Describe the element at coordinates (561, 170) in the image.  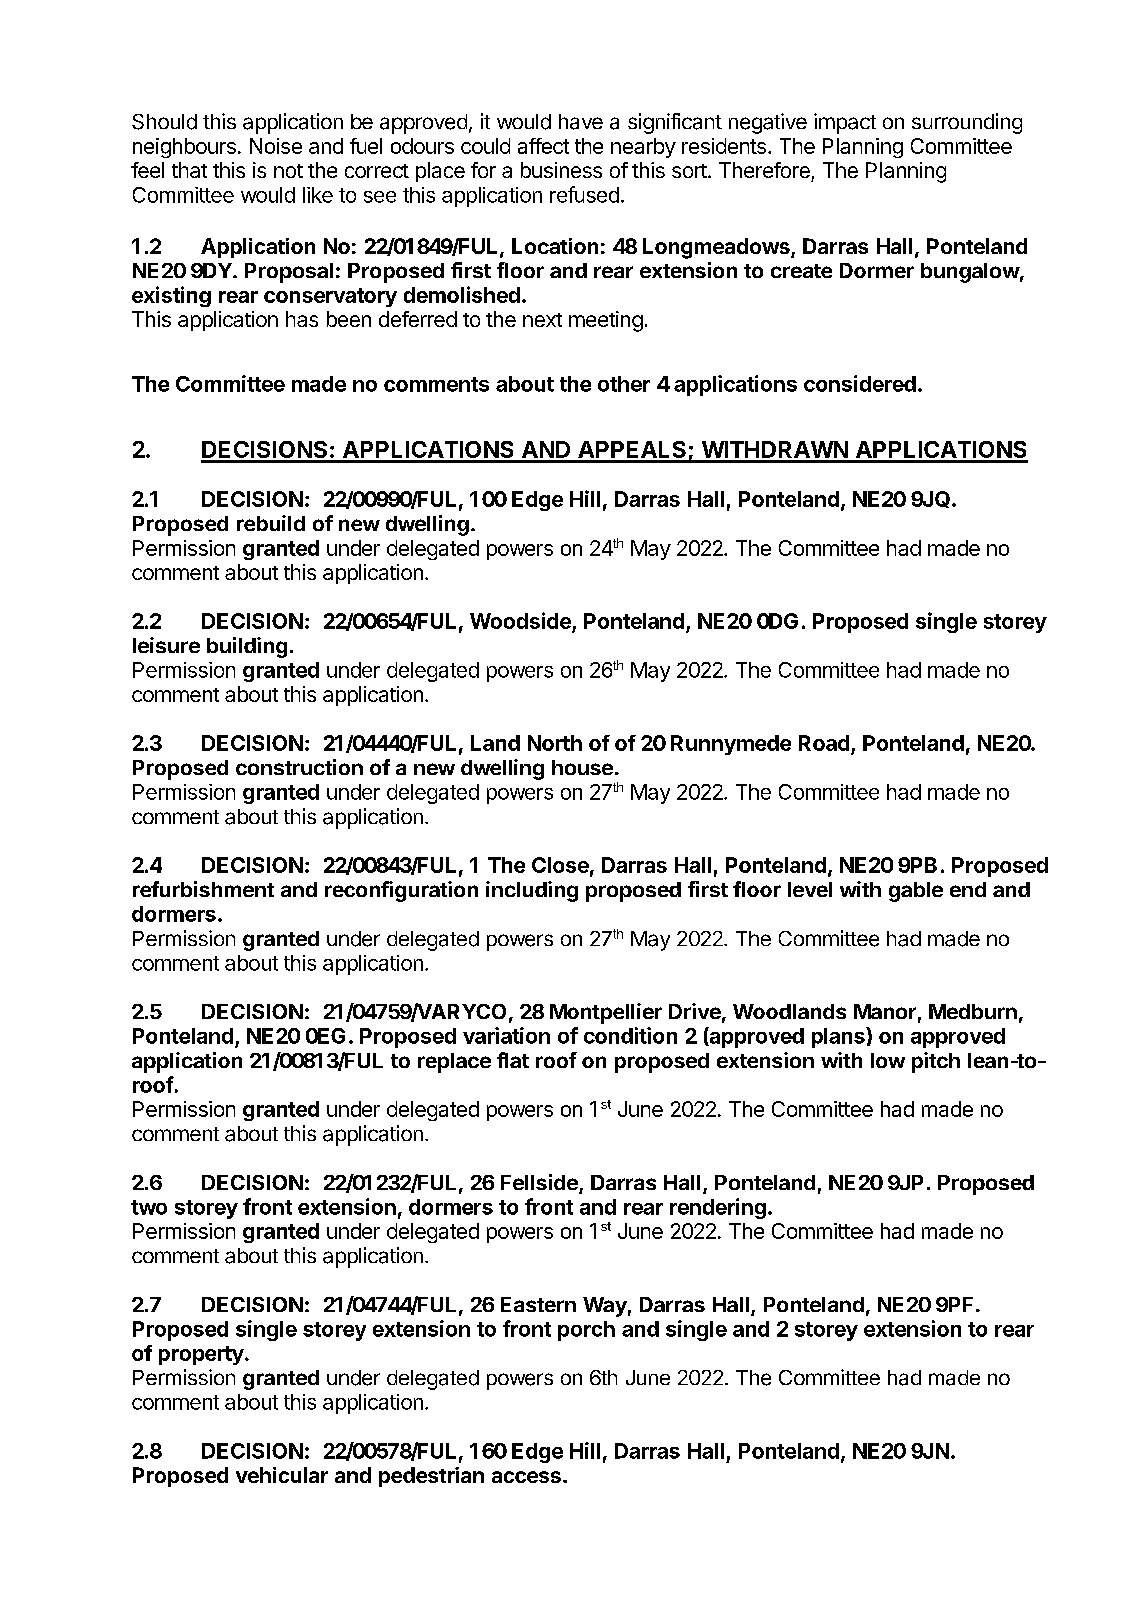
I see `business` at that location.
